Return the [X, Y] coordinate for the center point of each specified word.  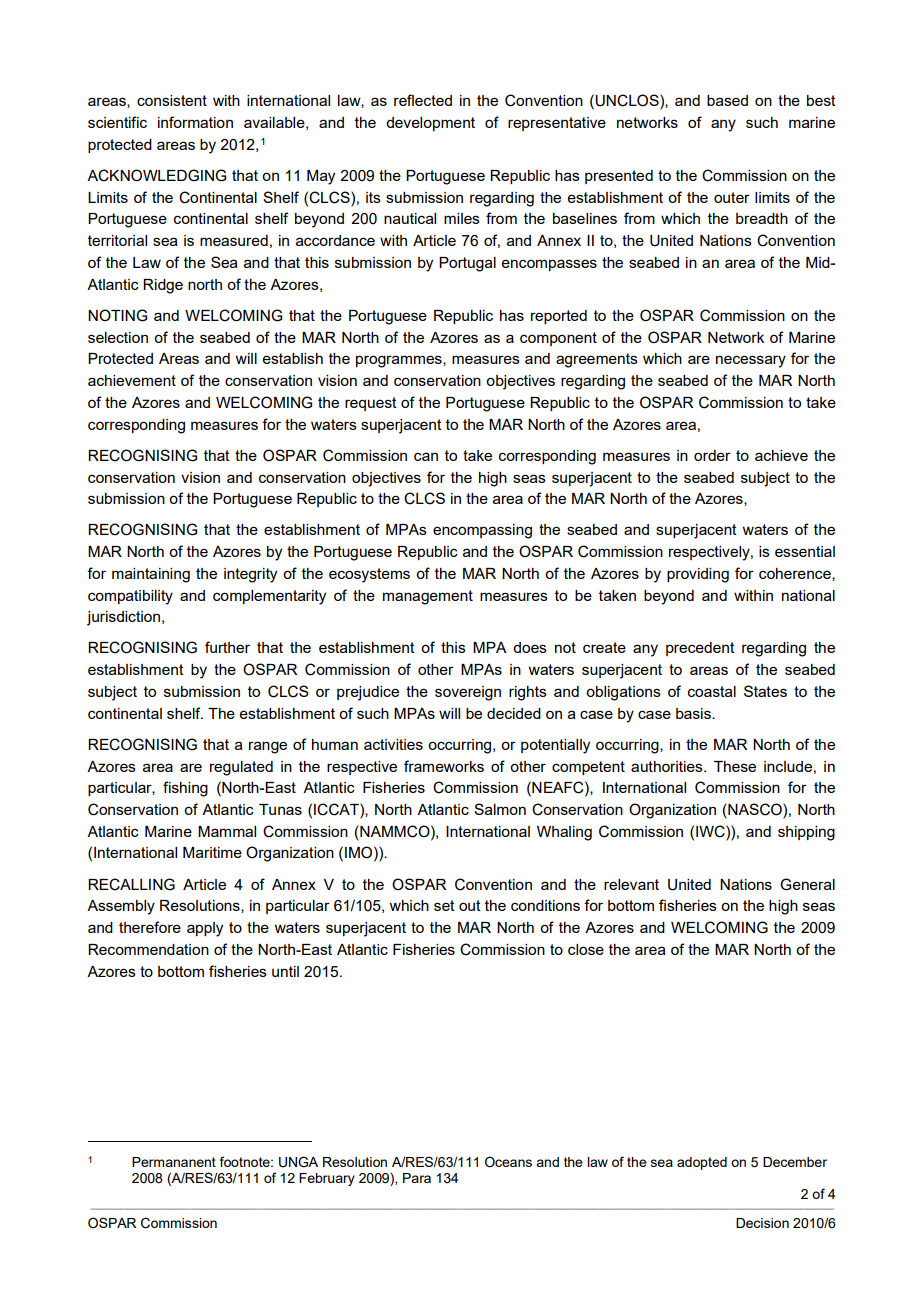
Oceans [508, 1162]
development [430, 124]
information [195, 122]
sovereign [468, 693]
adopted [702, 1163]
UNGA [298, 1162]
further [227, 647]
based [727, 100]
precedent [700, 649]
